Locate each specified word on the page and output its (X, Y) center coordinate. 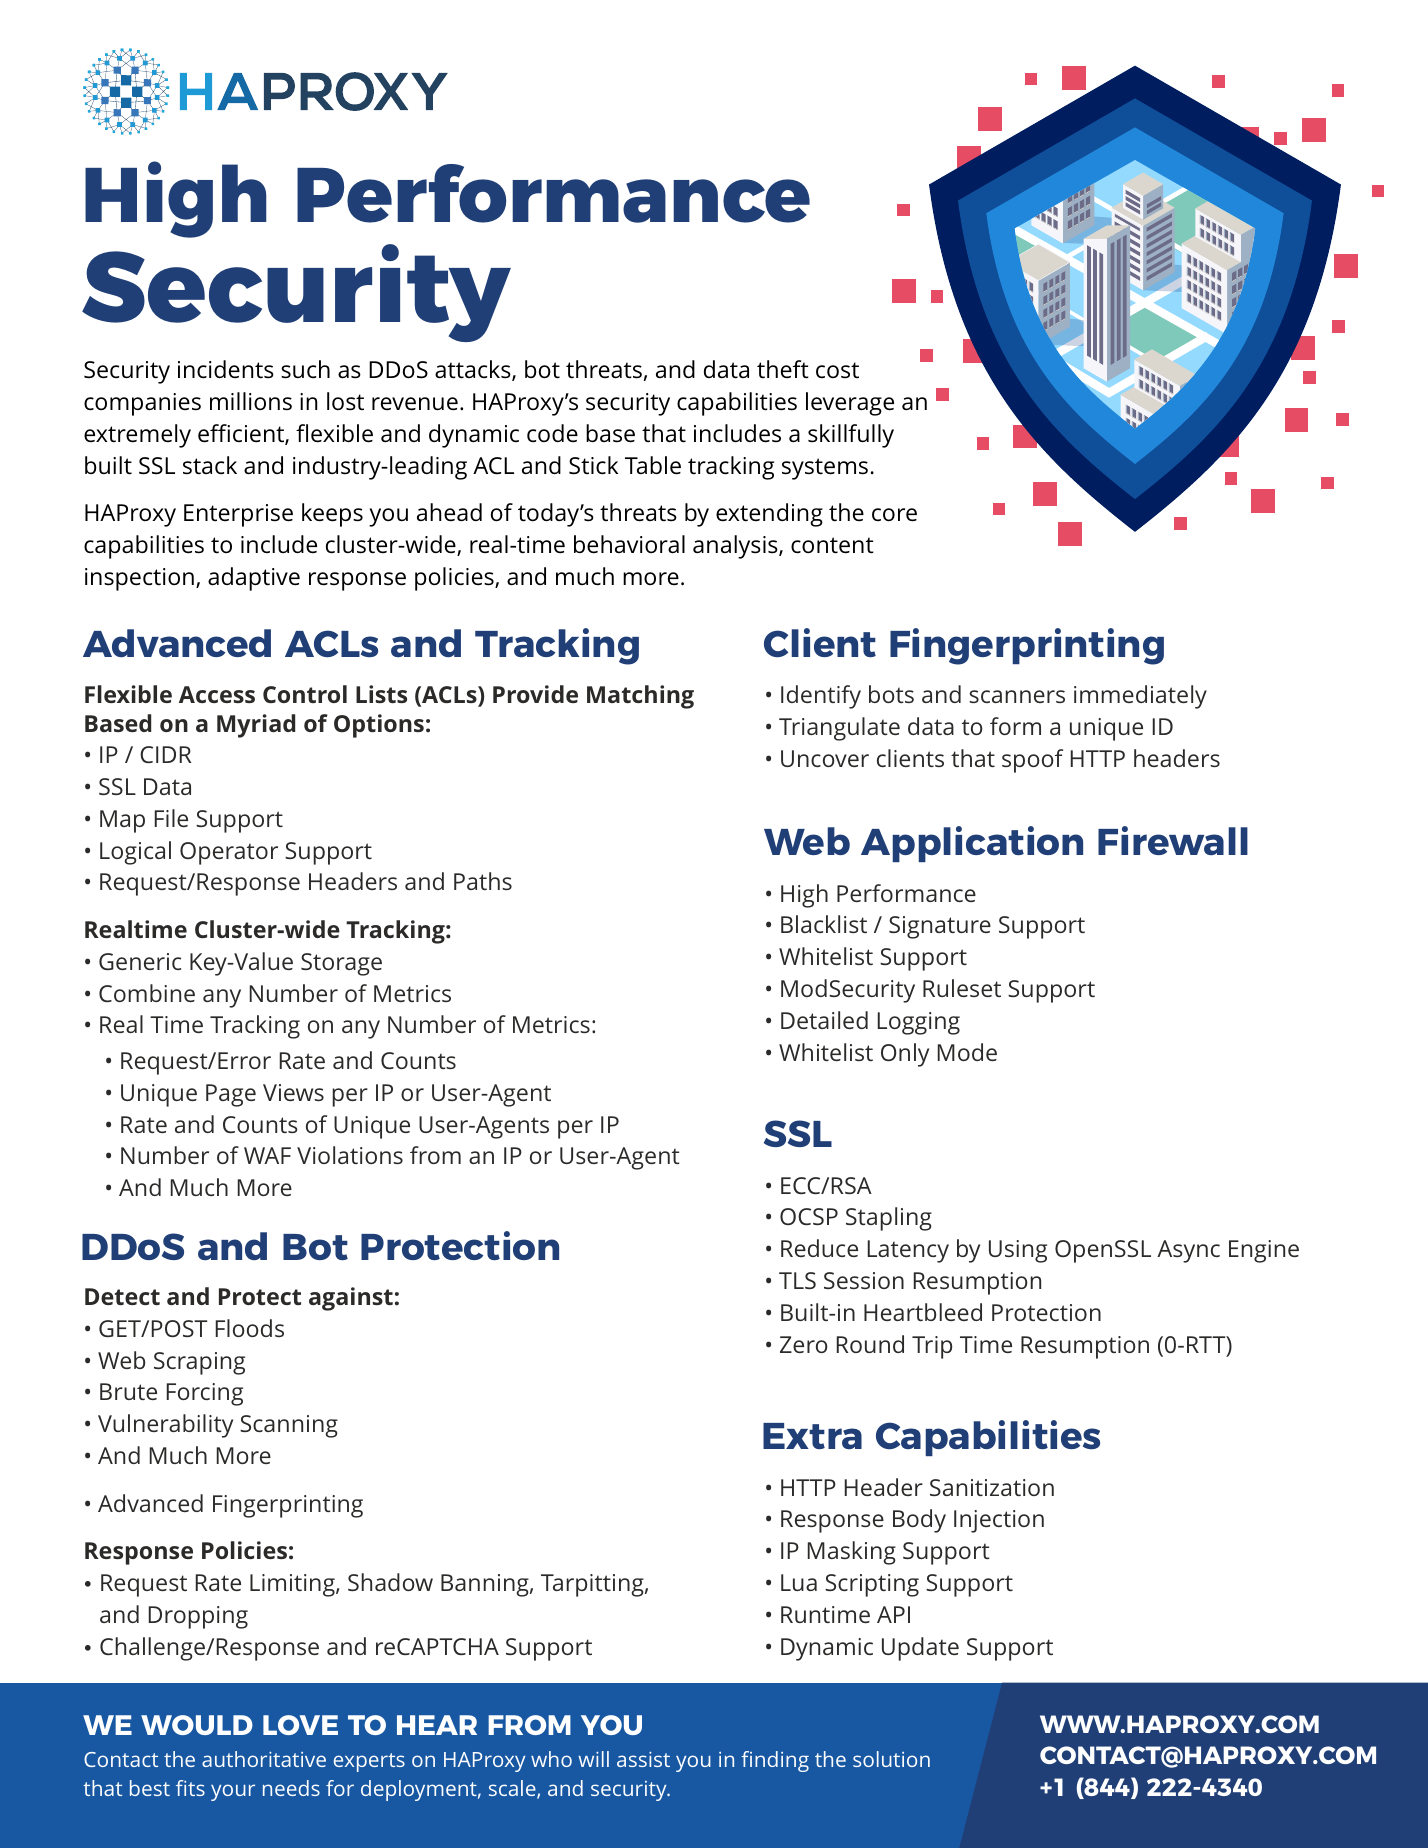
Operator (229, 853)
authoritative (264, 1759)
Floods (250, 1328)
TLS (797, 1280)
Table (653, 465)
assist (643, 1759)
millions (251, 401)
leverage (850, 404)
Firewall (1173, 840)
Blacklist (824, 924)
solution (891, 1759)
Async (1188, 1251)
